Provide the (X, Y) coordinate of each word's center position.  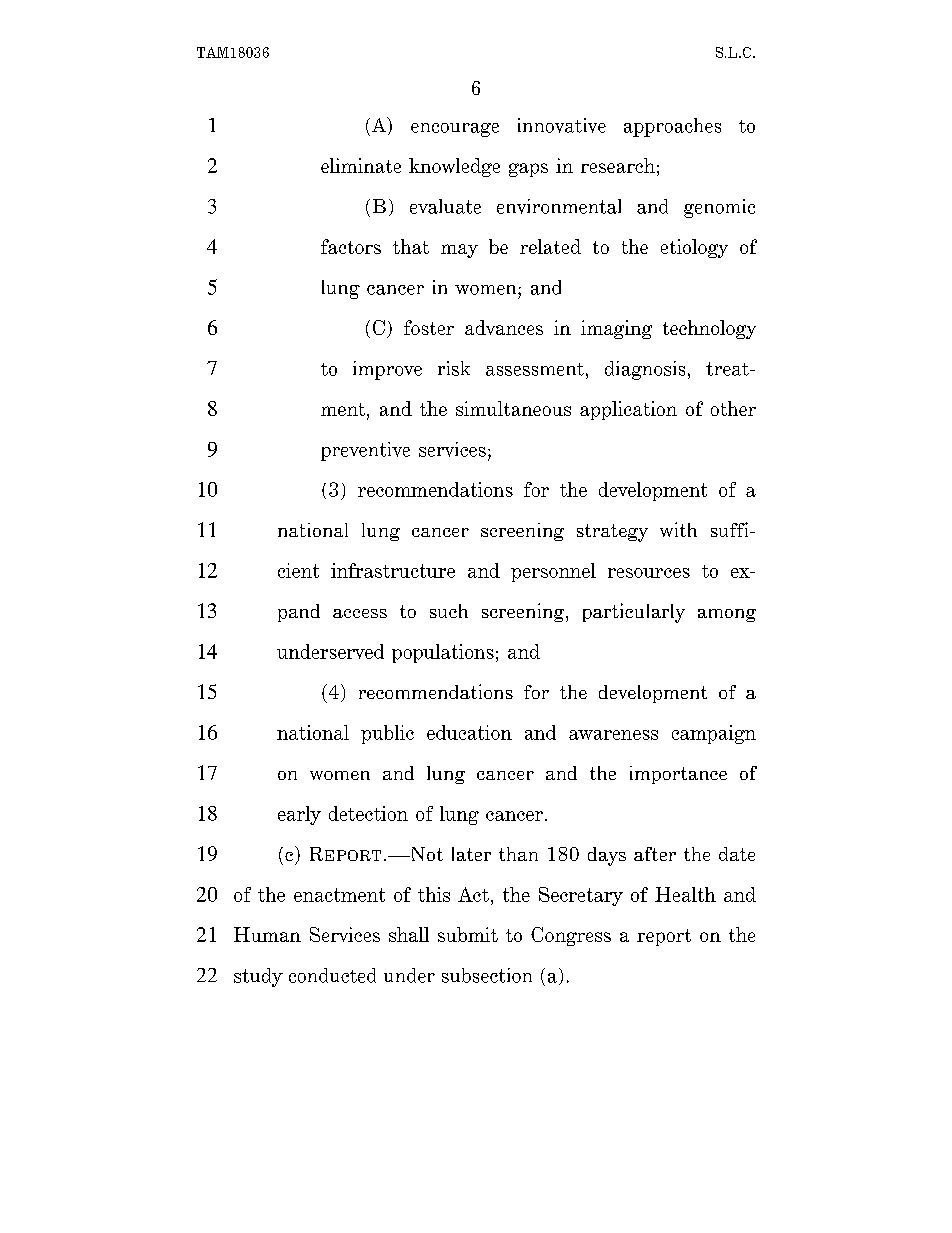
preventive (365, 451)
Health (685, 894)
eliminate (361, 165)
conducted (332, 975)
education (469, 732)
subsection (487, 975)
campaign (714, 734)
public (387, 734)
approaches (672, 127)
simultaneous (513, 408)
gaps (528, 170)
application (628, 410)
